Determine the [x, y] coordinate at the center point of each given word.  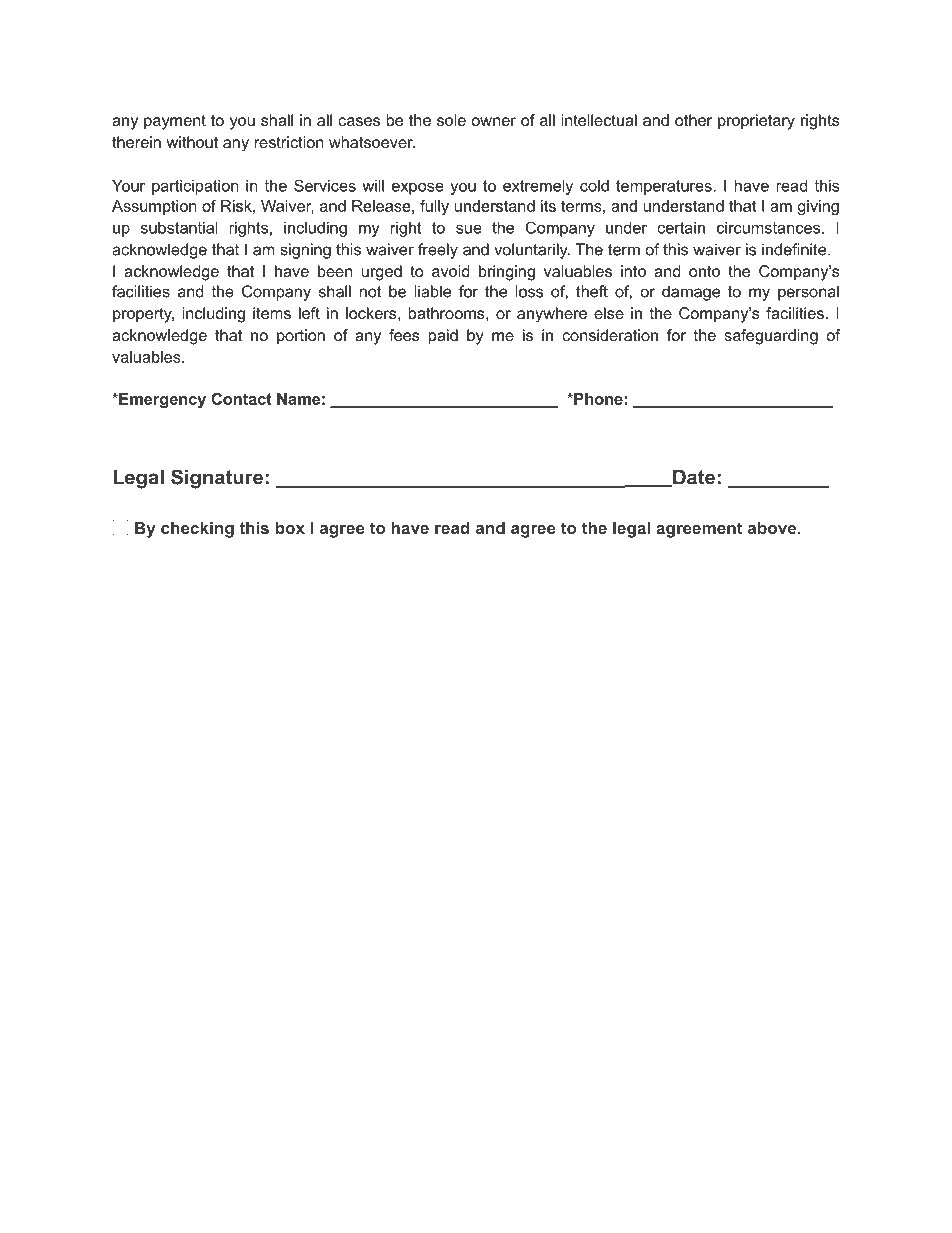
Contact [241, 399]
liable [432, 291]
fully [434, 207]
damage [691, 293]
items [272, 313]
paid [443, 337]
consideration [610, 335]
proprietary [756, 122]
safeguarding [771, 337]
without [192, 142]
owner [494, 121]
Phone [597, 399]
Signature [217, 479]
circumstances [768, 228]
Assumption [154, 207]
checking [197, 529]
